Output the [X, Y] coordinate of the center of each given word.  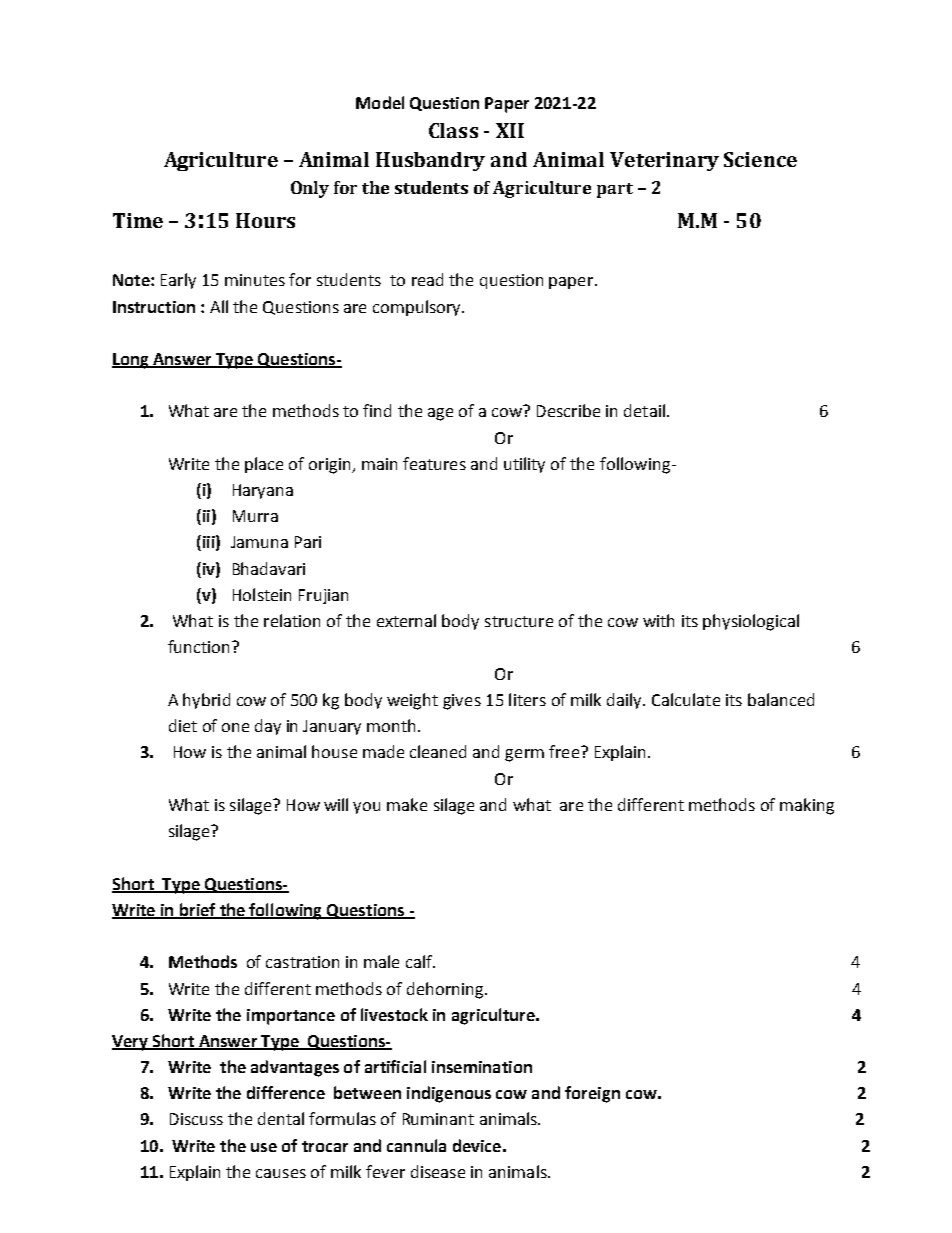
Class [453, 130]
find [377, 410]
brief [198, 910]
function [198, 646]
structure [519, 621]
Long [131, 361]
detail [644, 410]
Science [760, 159]
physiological [751, 622]
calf [420, 961]
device [477, 1145]
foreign [592, 1094]
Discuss [196, 1119]
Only [310, 189]
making [807, 806]
